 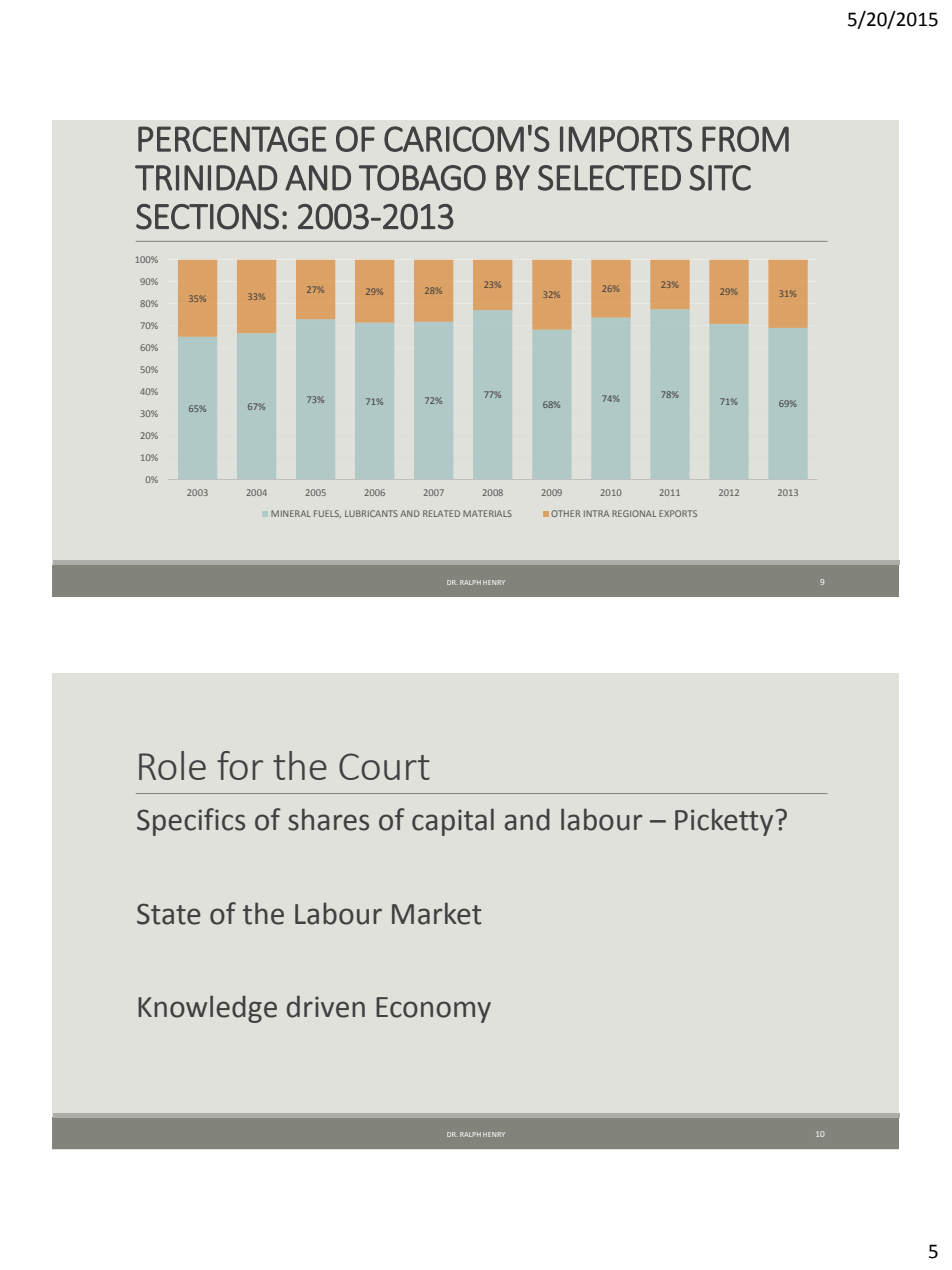 What do you see at coordinates (422, 178) in the page?
I see `TOBAGO` at bounding box center [422, 178].
